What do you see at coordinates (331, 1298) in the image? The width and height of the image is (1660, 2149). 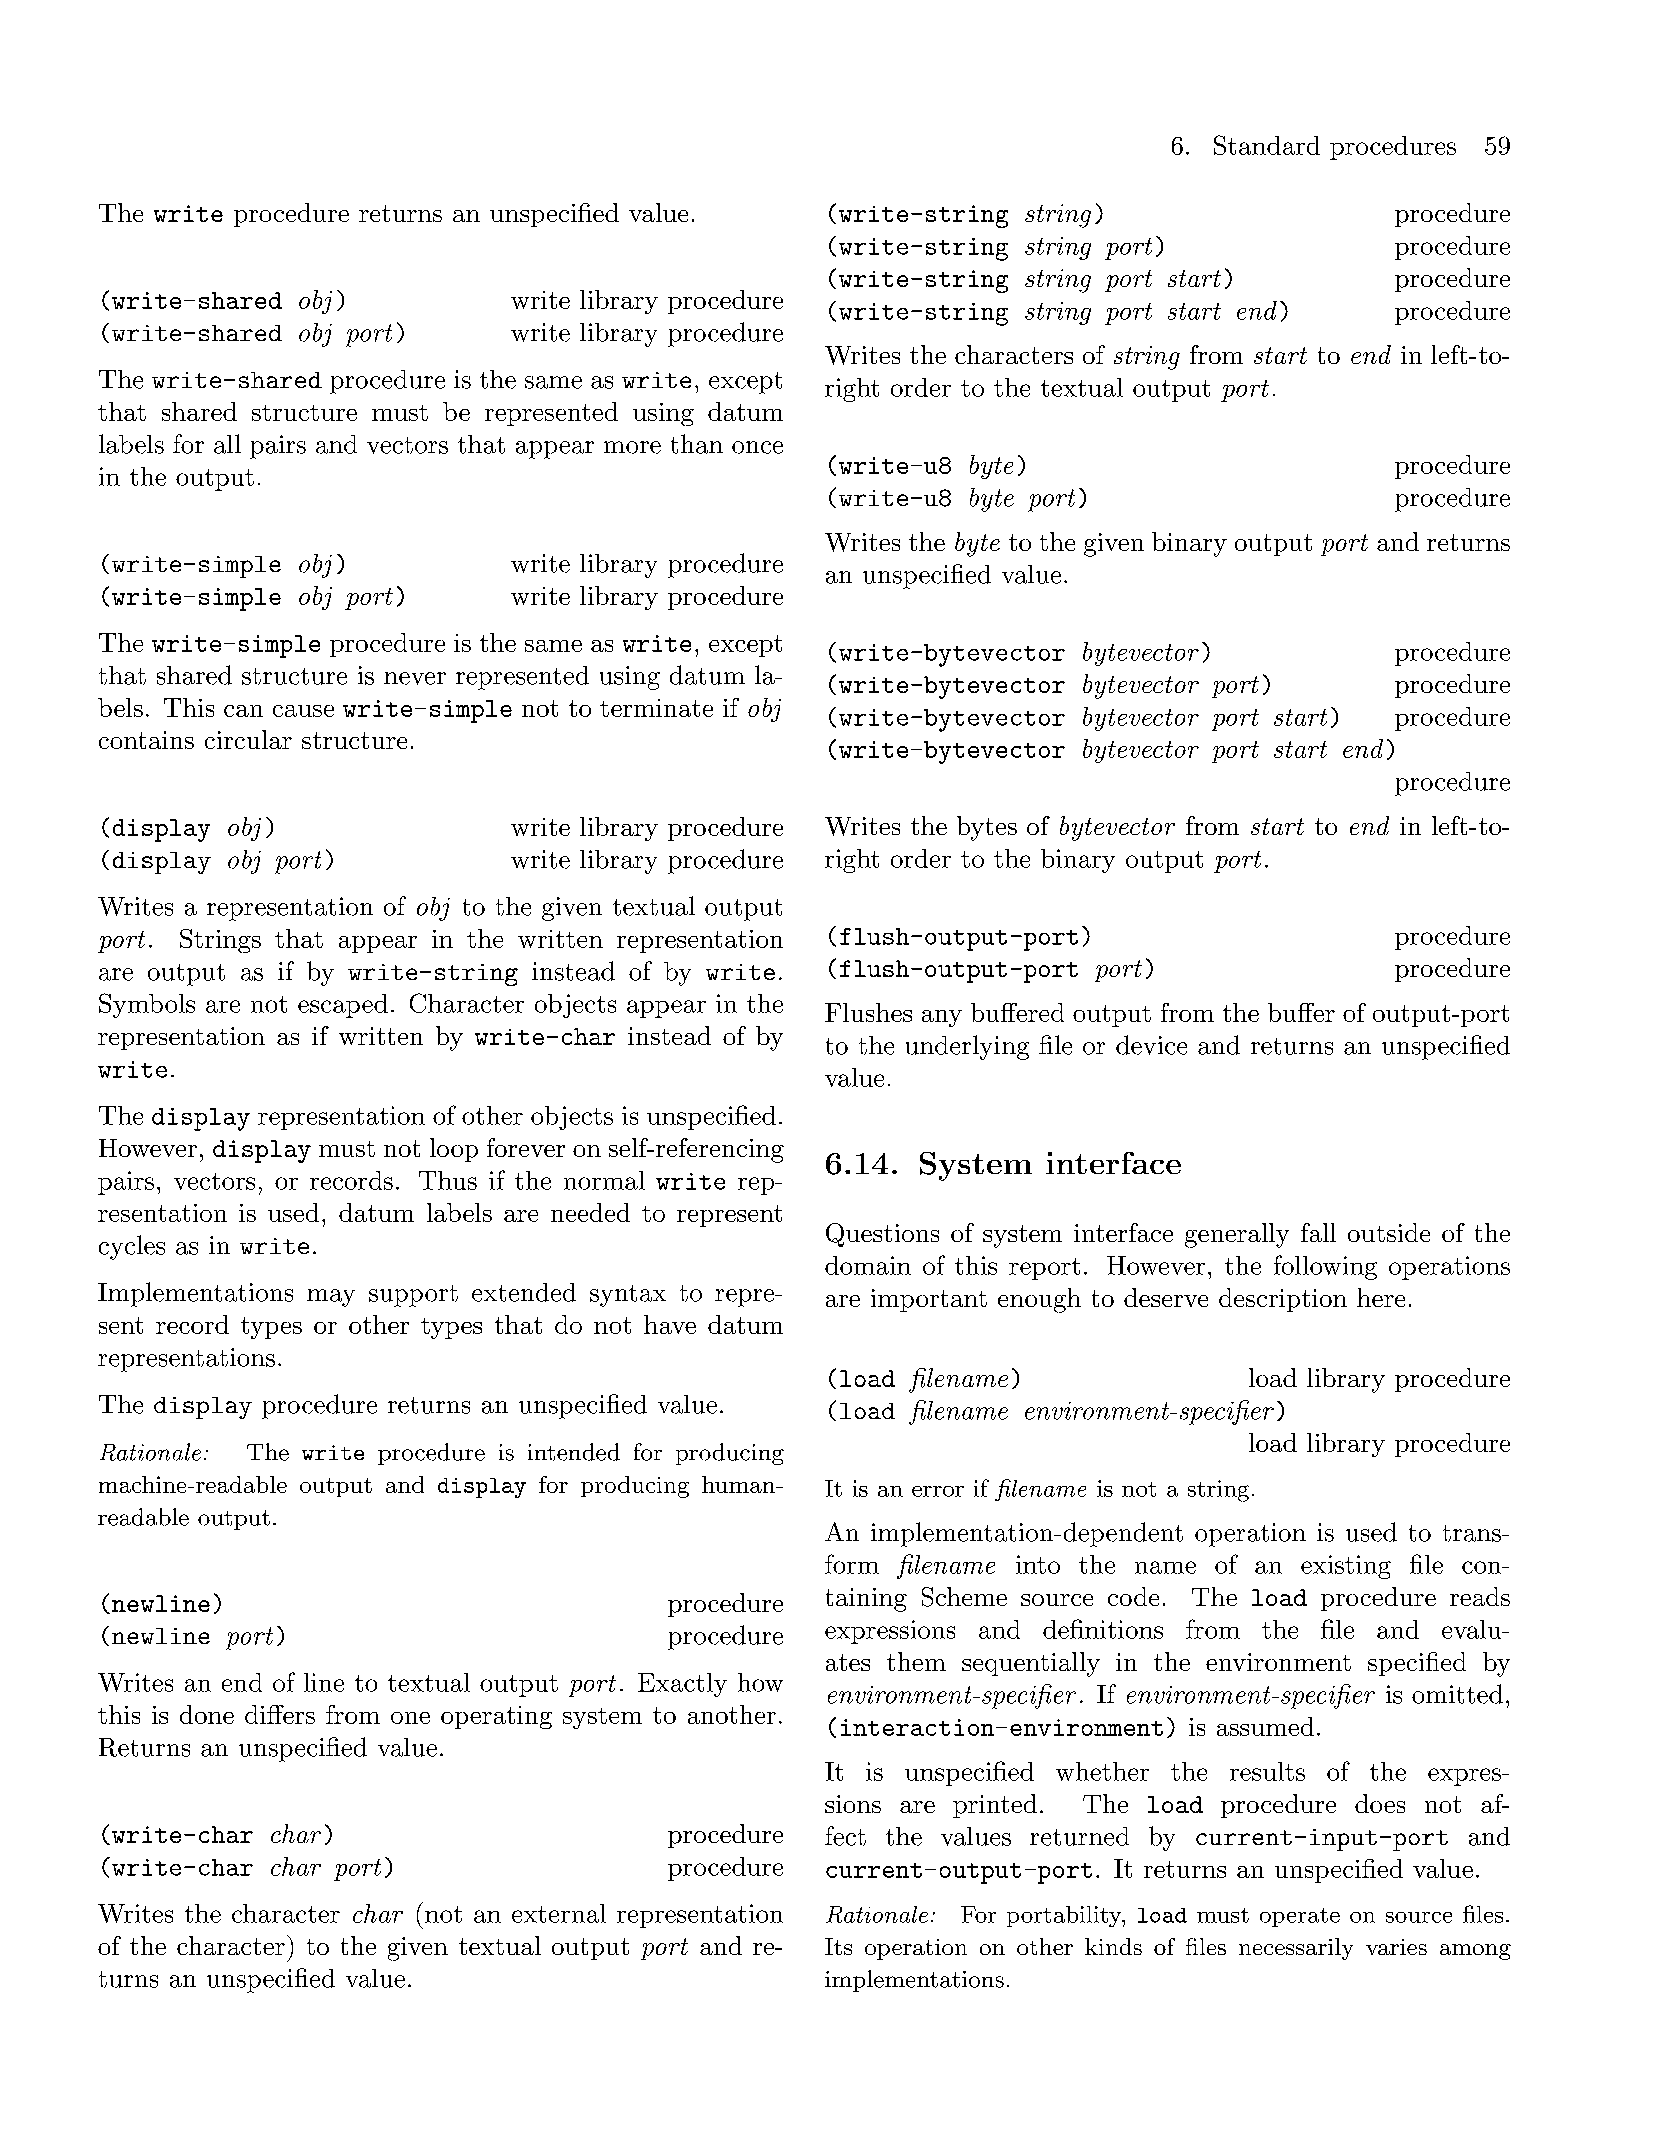 I see `may` at bounding box center [331, 1298].
